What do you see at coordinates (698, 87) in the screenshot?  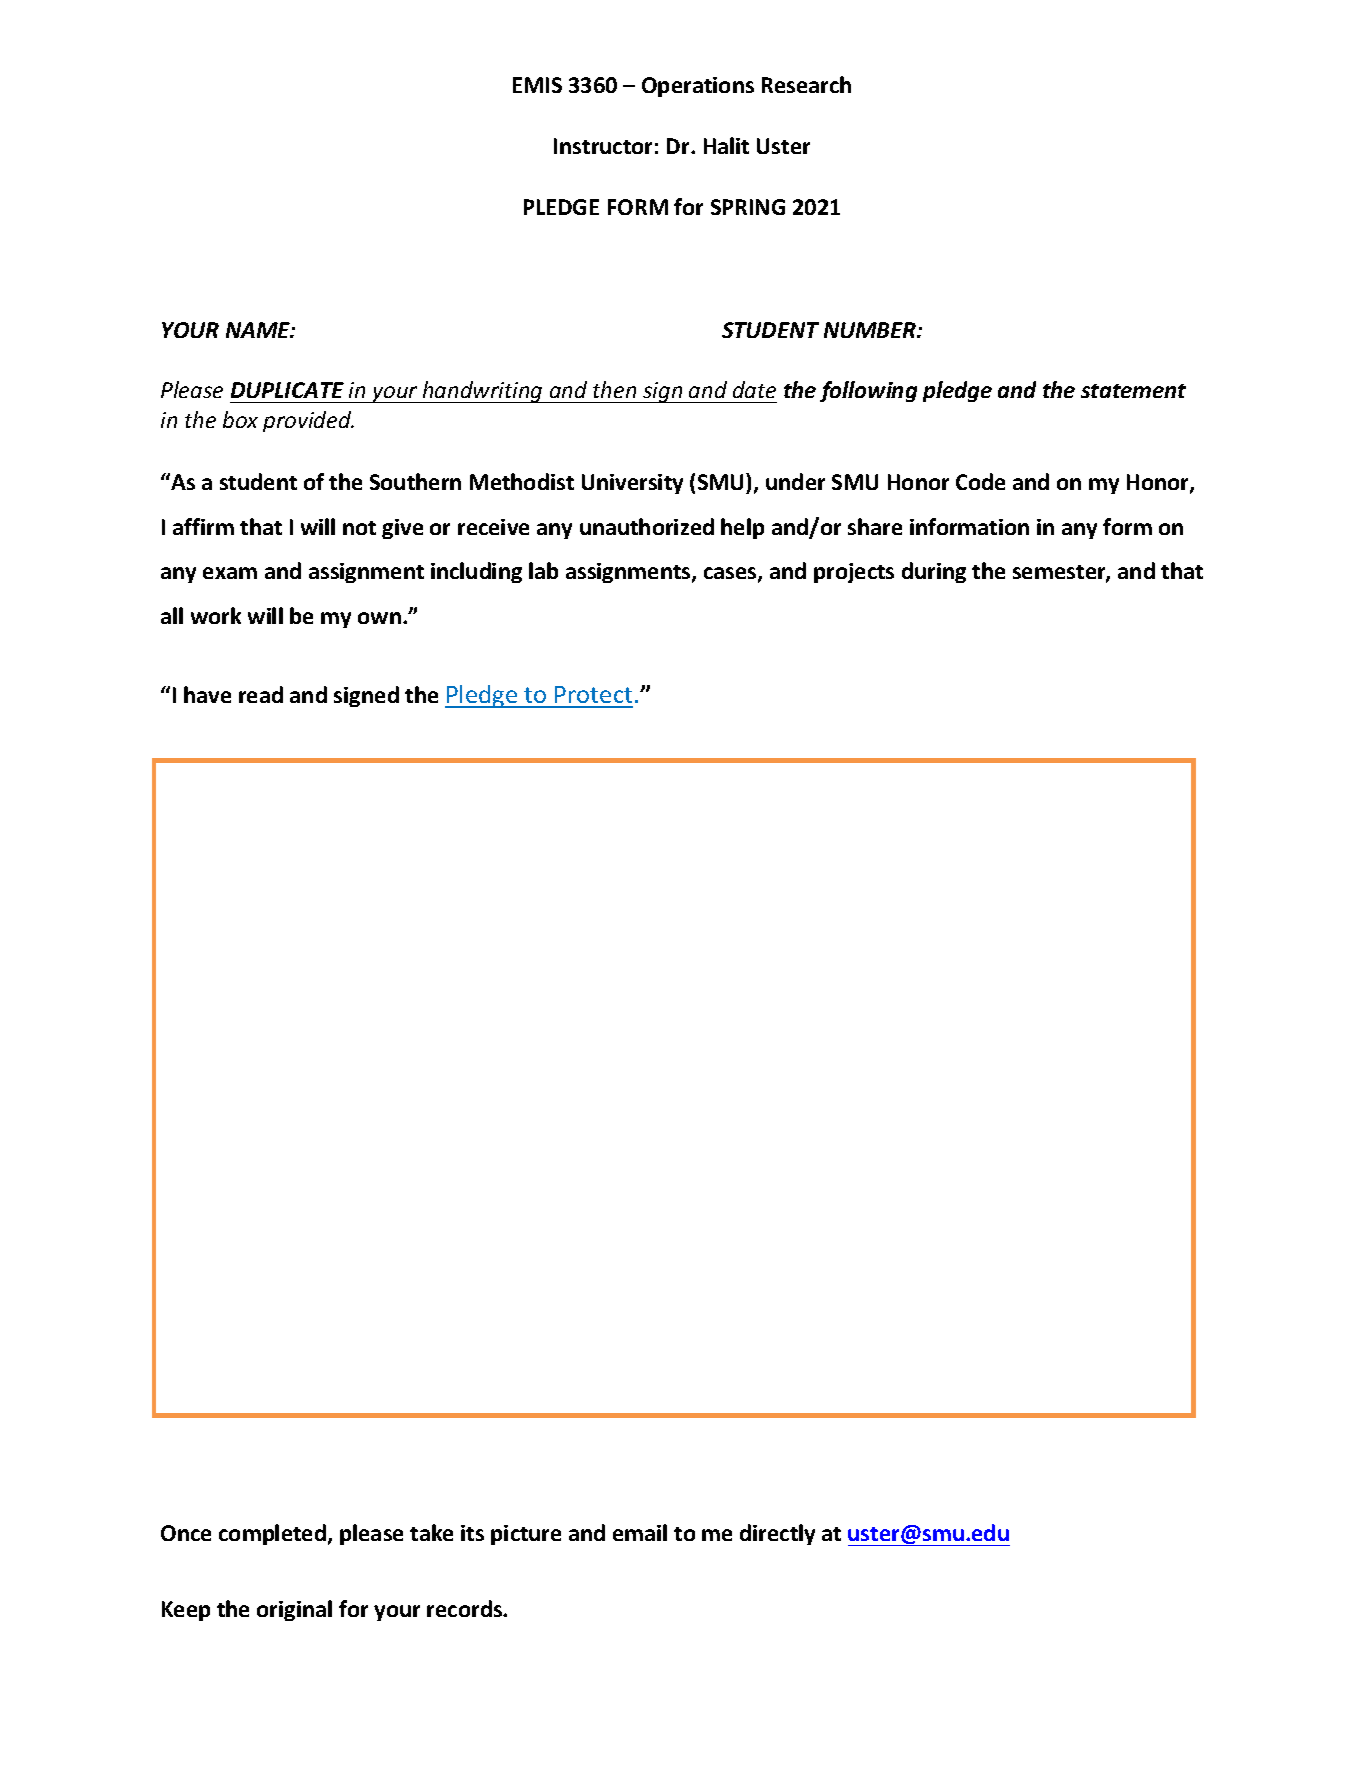 I see `Operations` at bounding box center [698, 87].
